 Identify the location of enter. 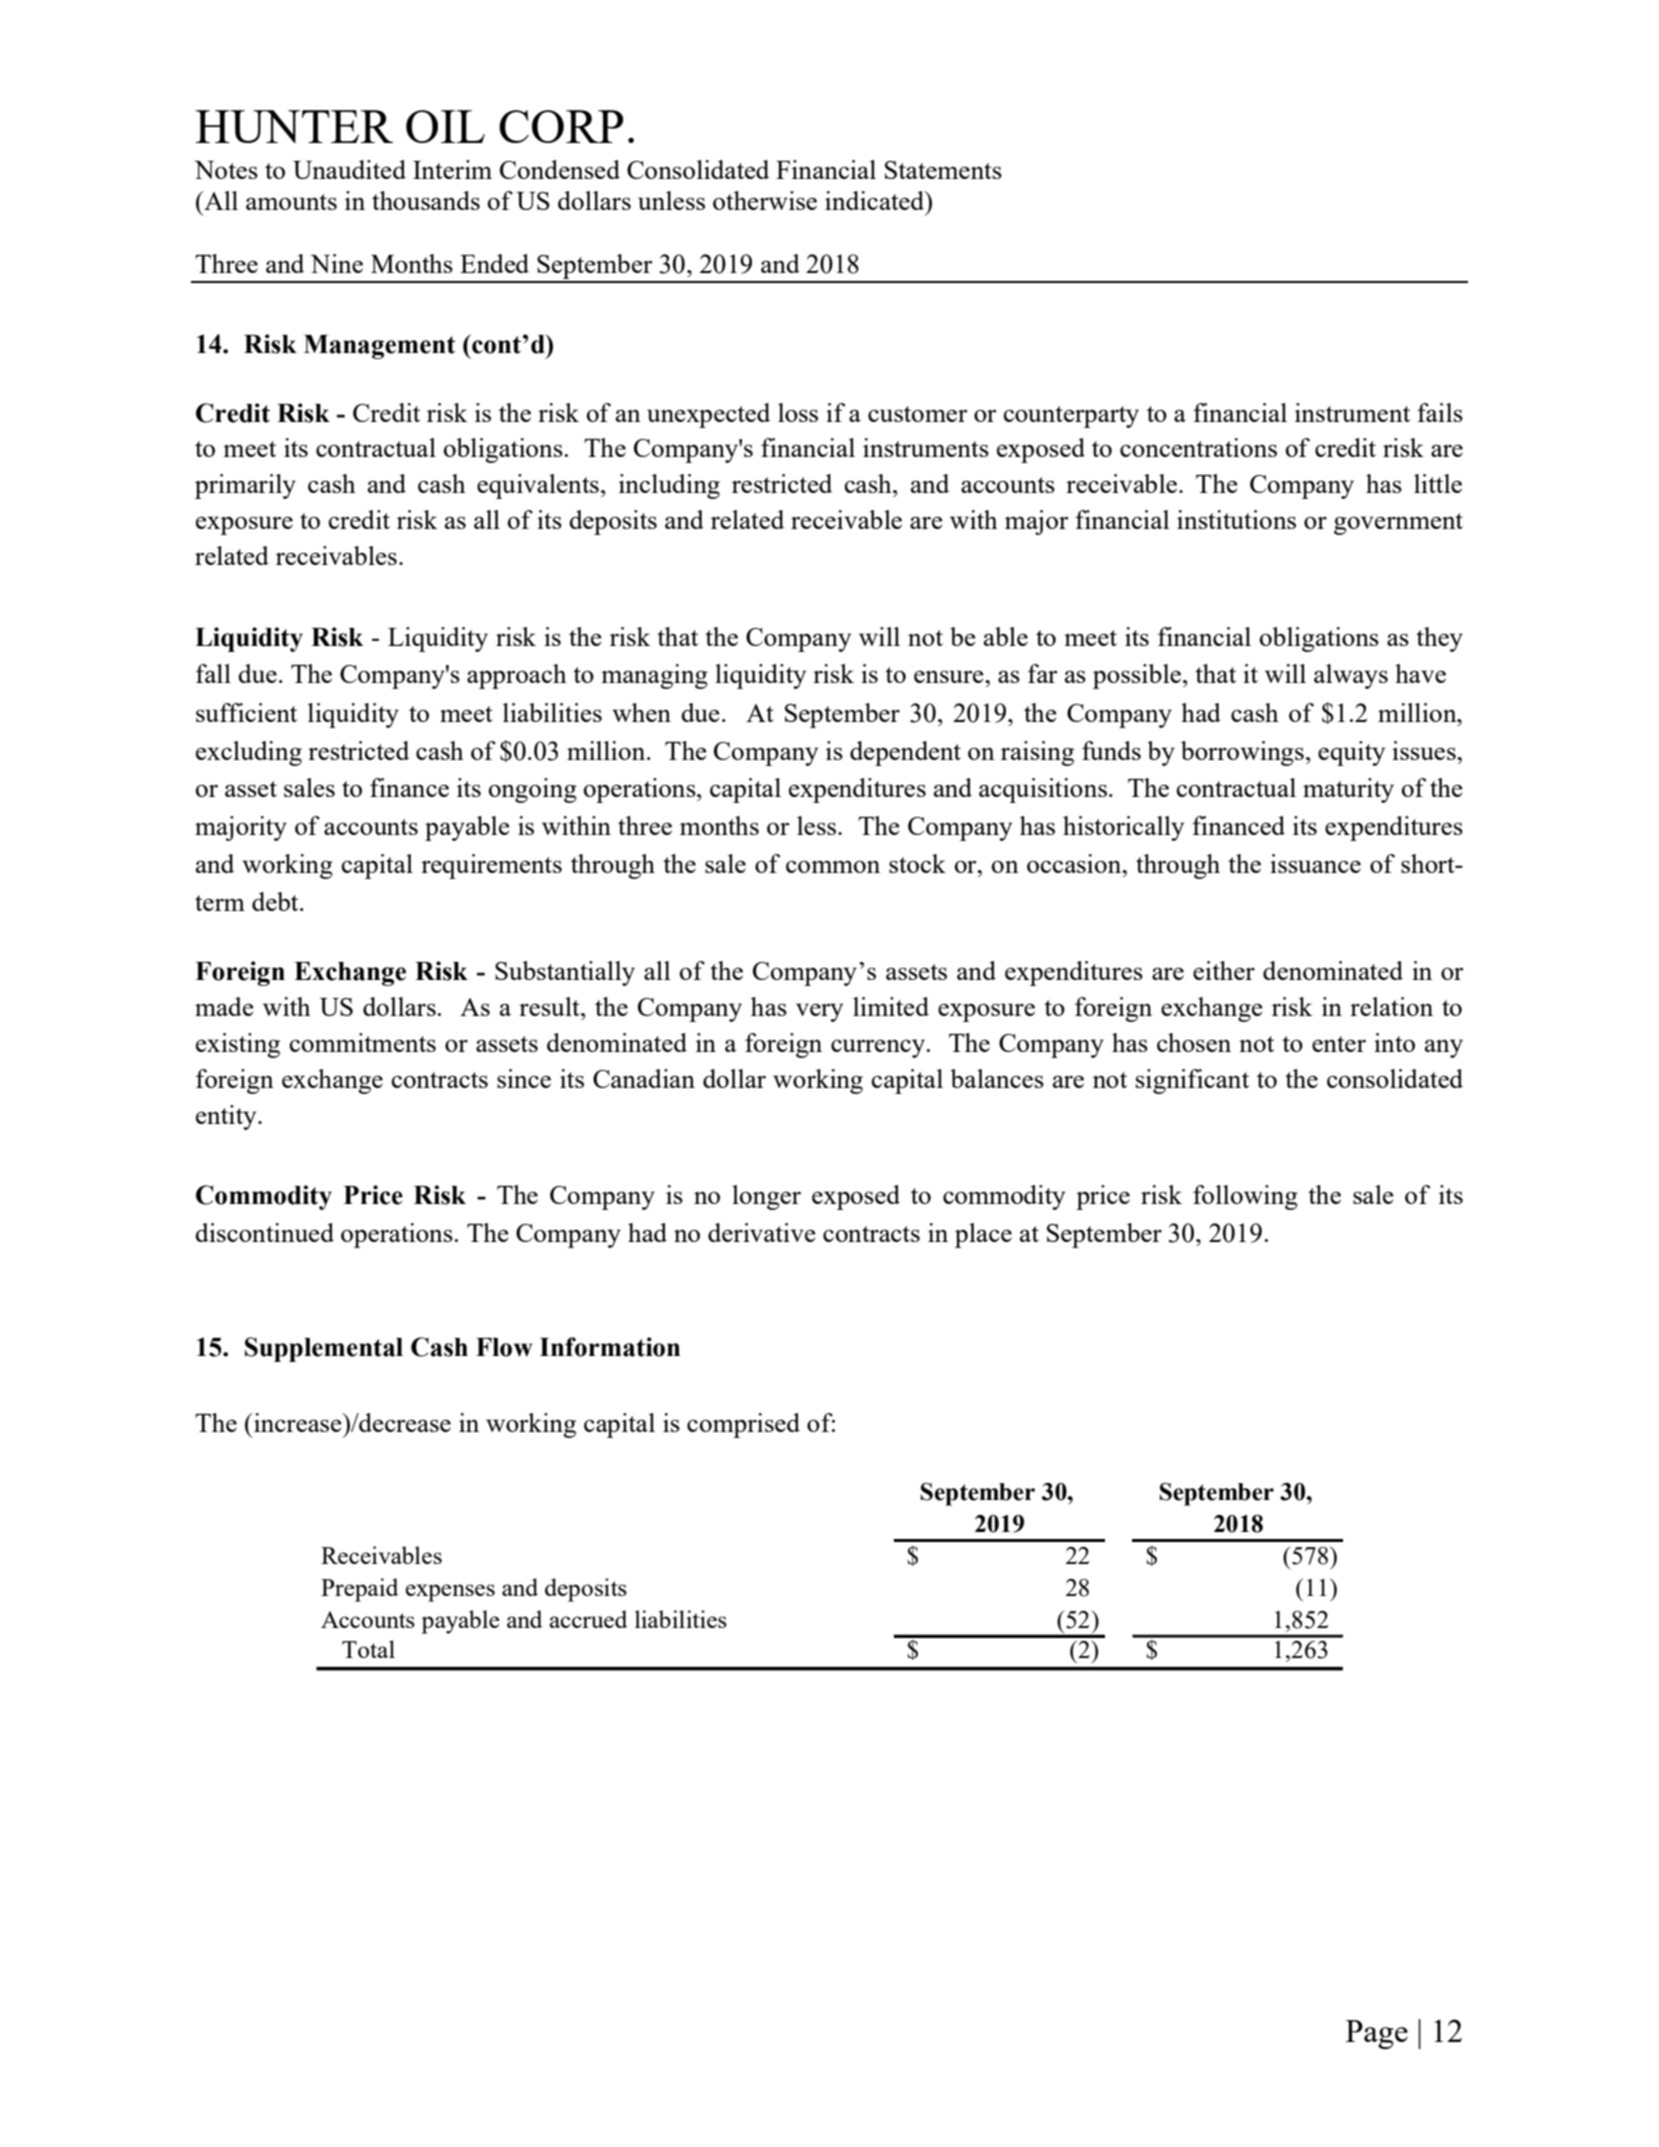
(1339, 1044).
